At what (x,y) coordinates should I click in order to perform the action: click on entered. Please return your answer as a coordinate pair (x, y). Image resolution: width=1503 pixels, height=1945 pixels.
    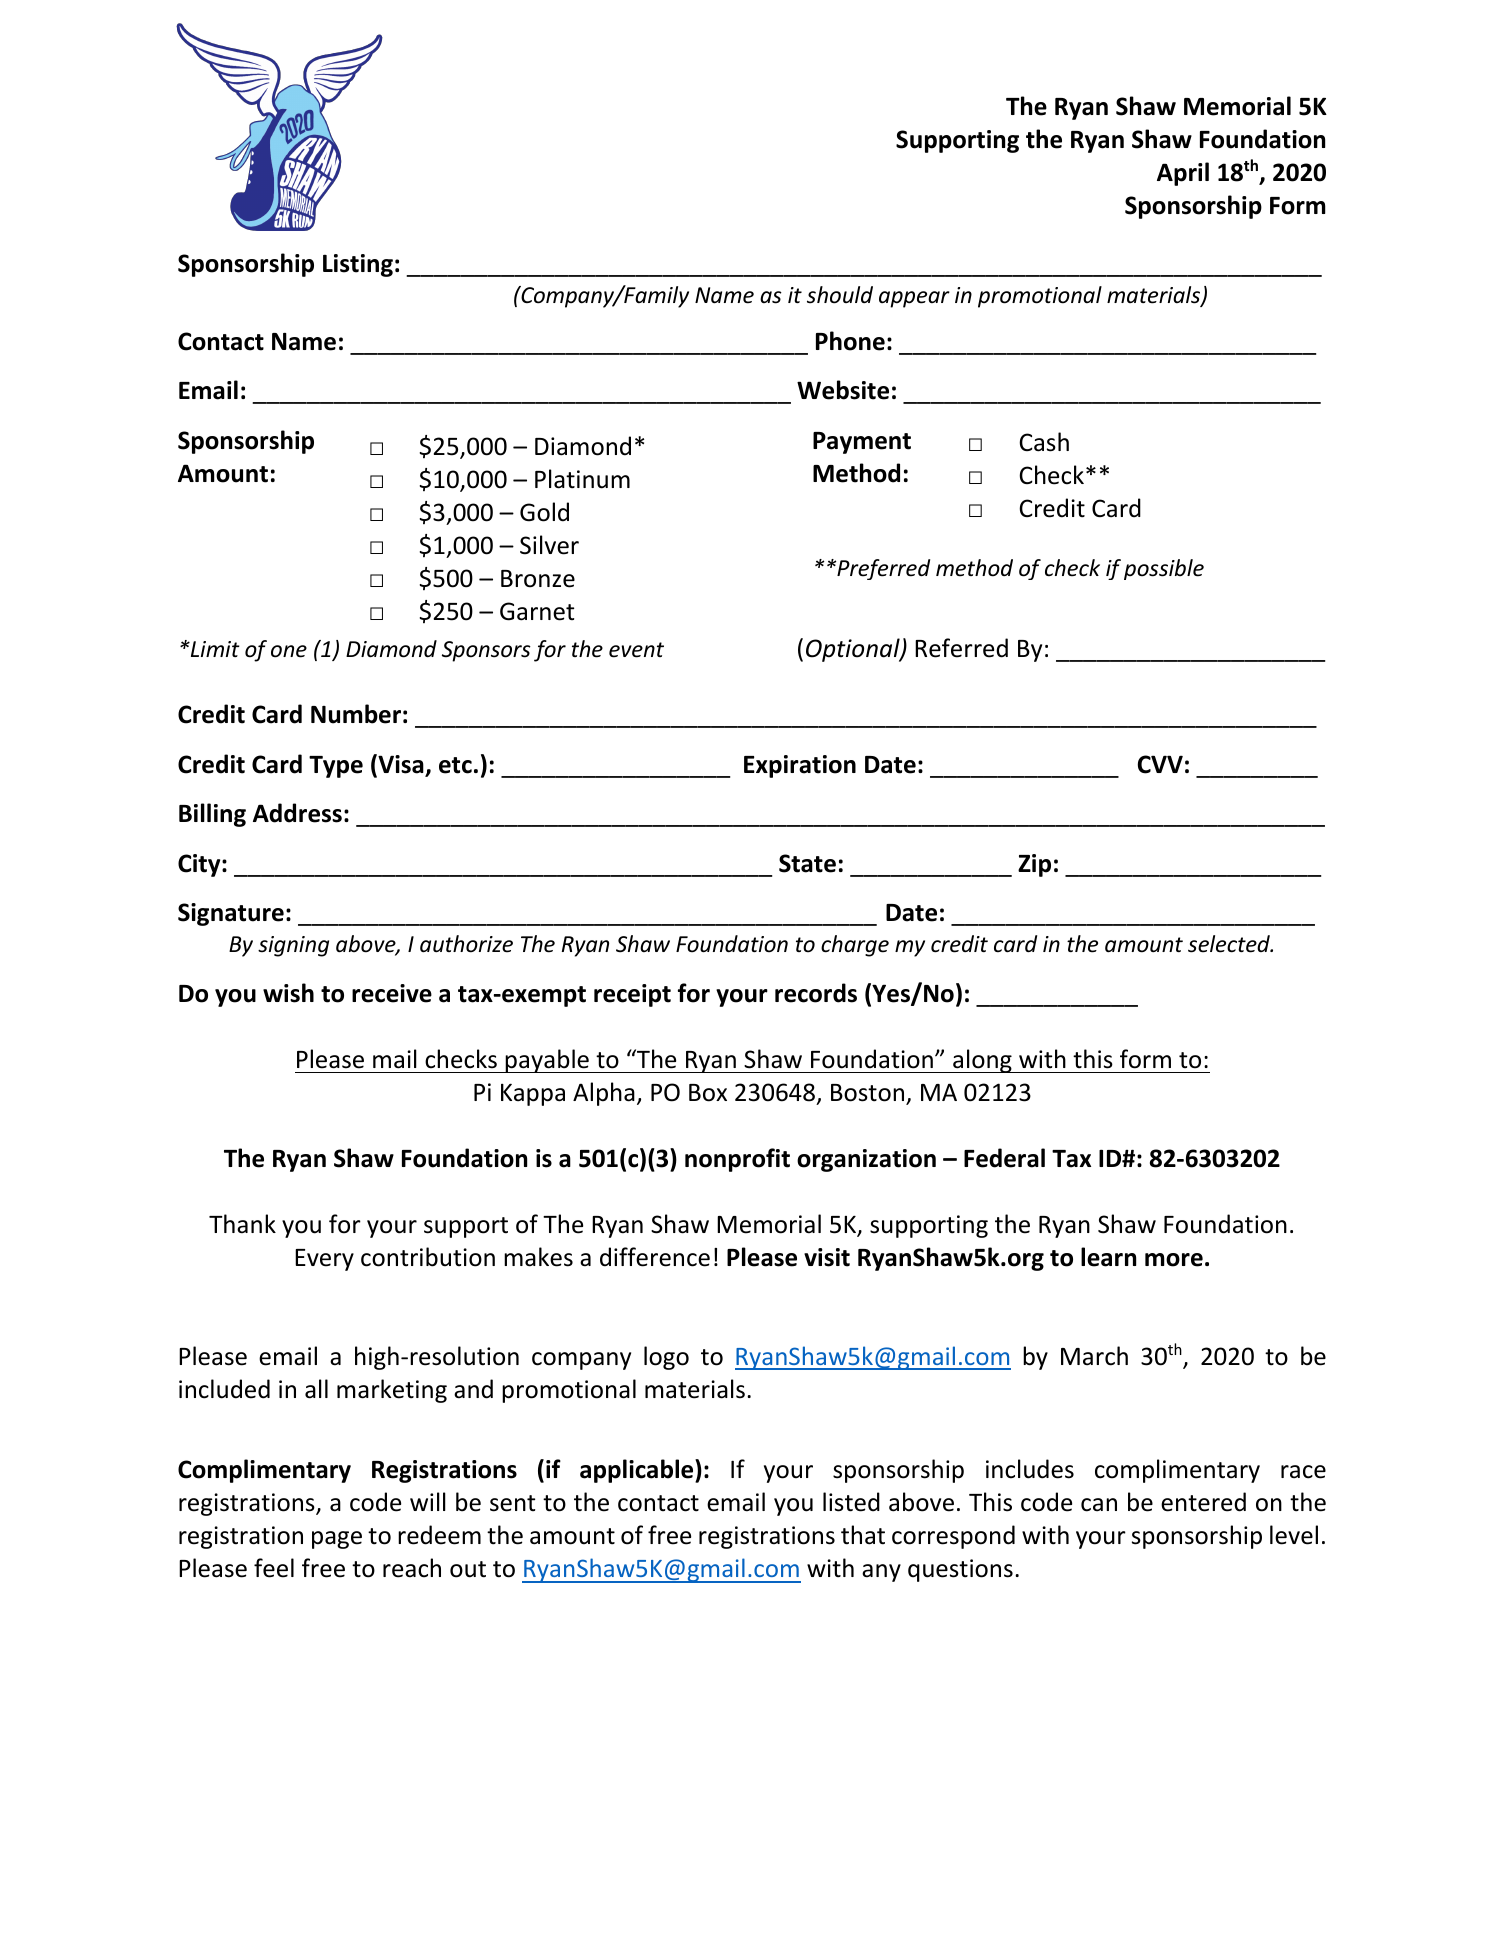
    Looking at the image, I should click on (1203, 1502).
